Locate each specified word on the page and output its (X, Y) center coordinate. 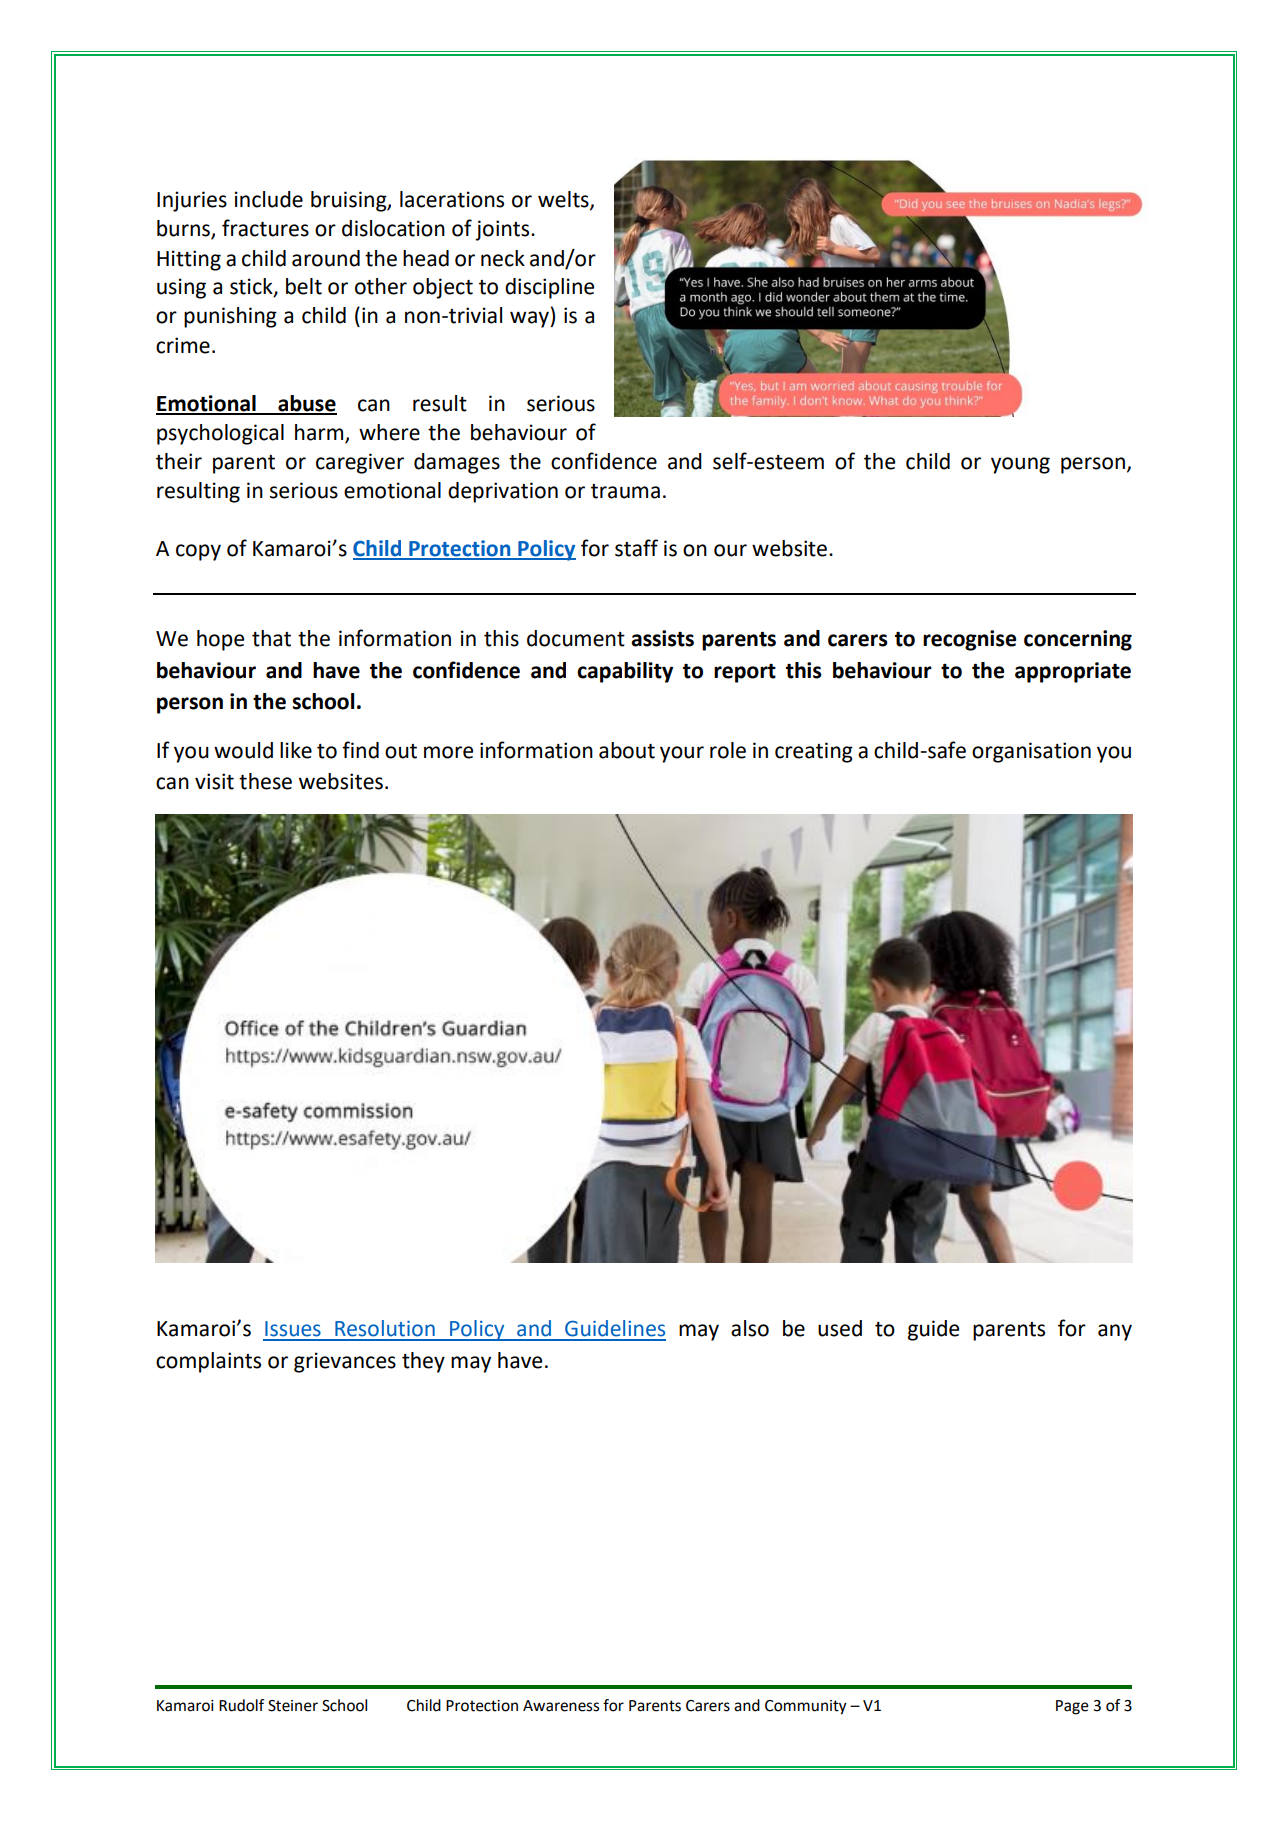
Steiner (293, 1706)
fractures (265, 228)
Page (1072, 1707)
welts (564, 200)
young (1020, 465)
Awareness (561, 1706)
